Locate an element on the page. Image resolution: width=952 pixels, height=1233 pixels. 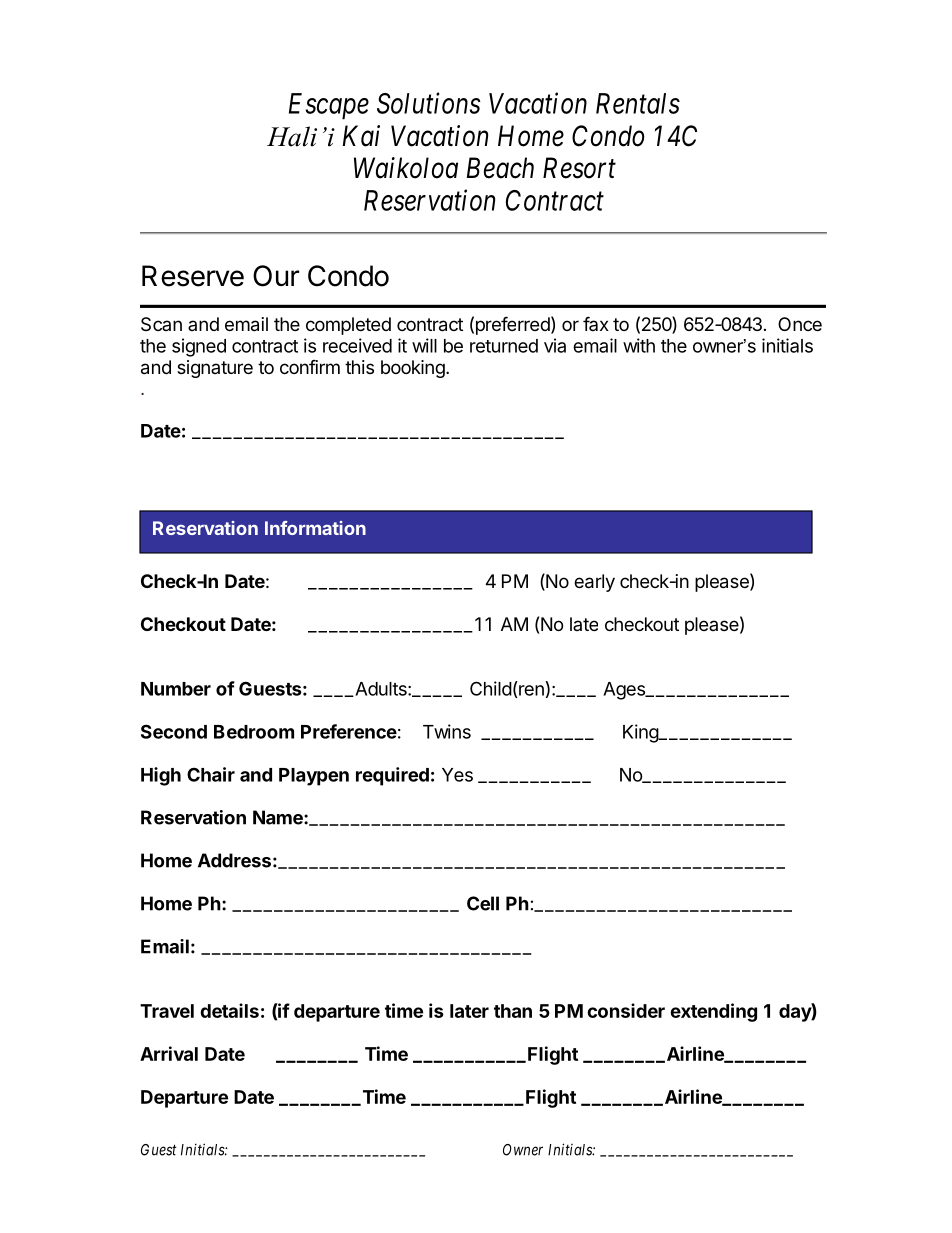
Escape is located at coordinates (329, 106).
